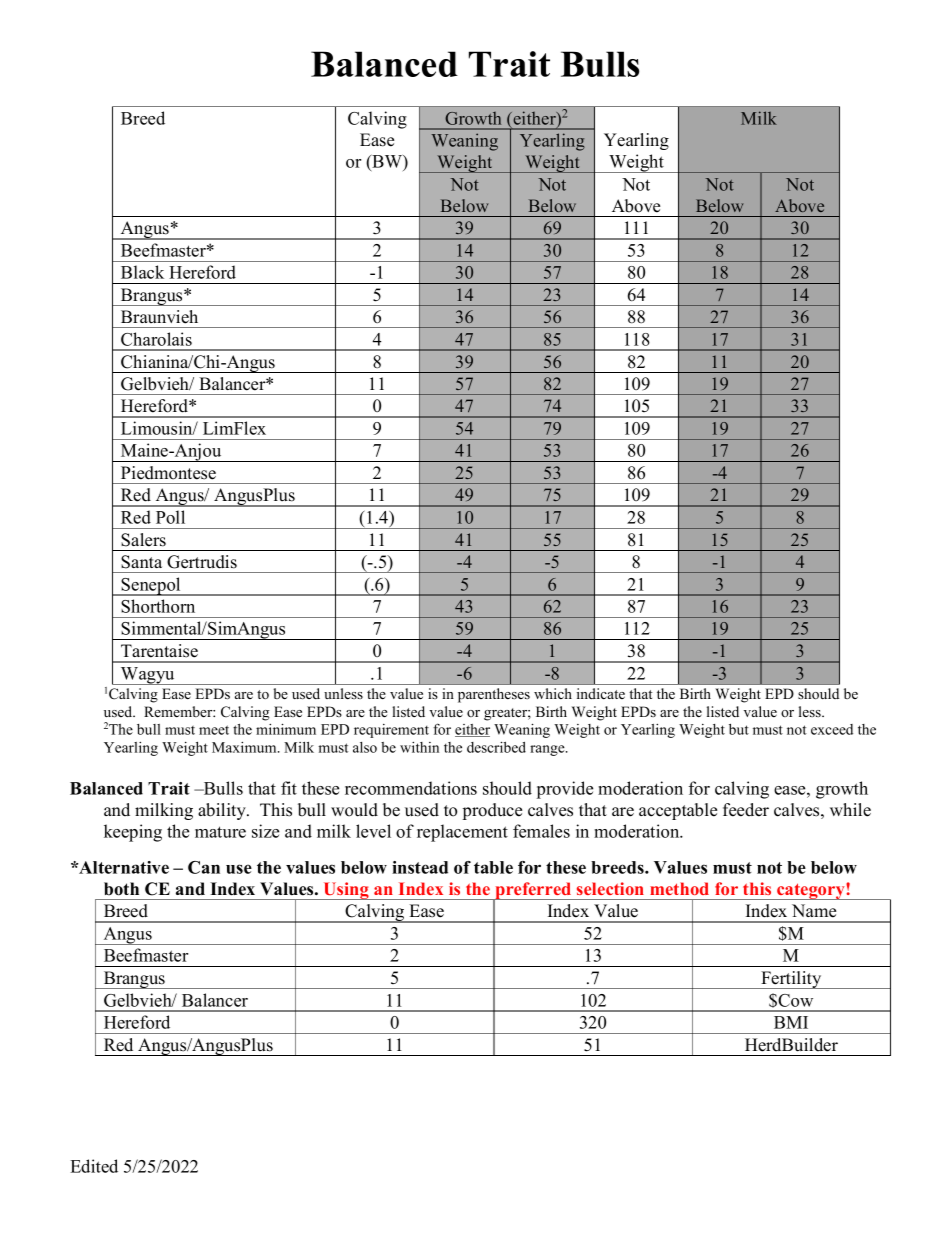 The image size is (952, 1233). Describe the element at coordinates (94, 1166) in the screenshot. I see `Edited` at that location.
